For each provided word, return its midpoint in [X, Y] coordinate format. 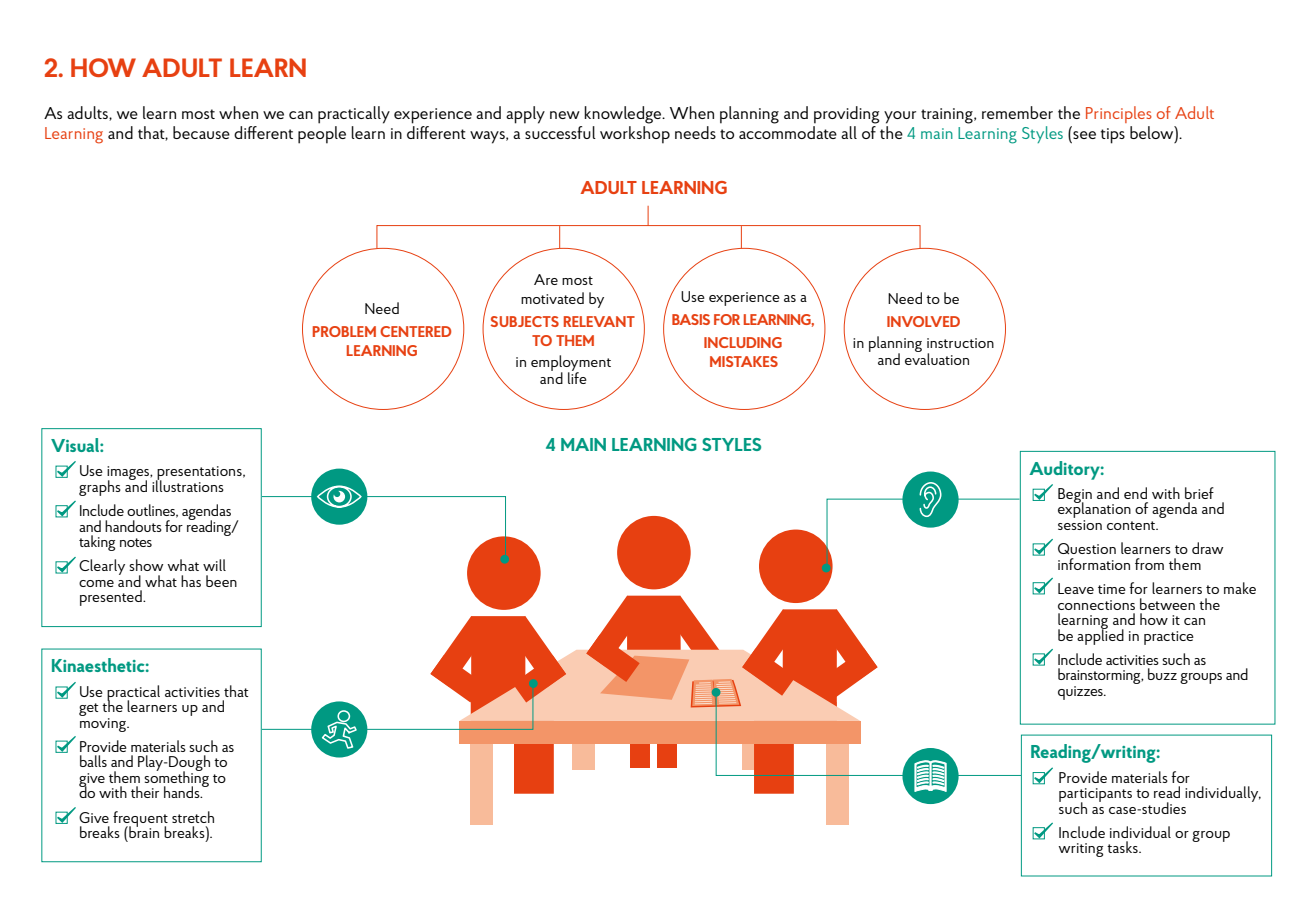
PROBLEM [344, 331]
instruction [960, 343]
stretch [193, 817]
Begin [1075, 496]
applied [1100, 636]
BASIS [691, 319]
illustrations [188, 485]
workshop [635, 135]
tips [1113, 136]
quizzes [1081, 693]
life [577, 377]
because [201, 132]
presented [112, 598]
